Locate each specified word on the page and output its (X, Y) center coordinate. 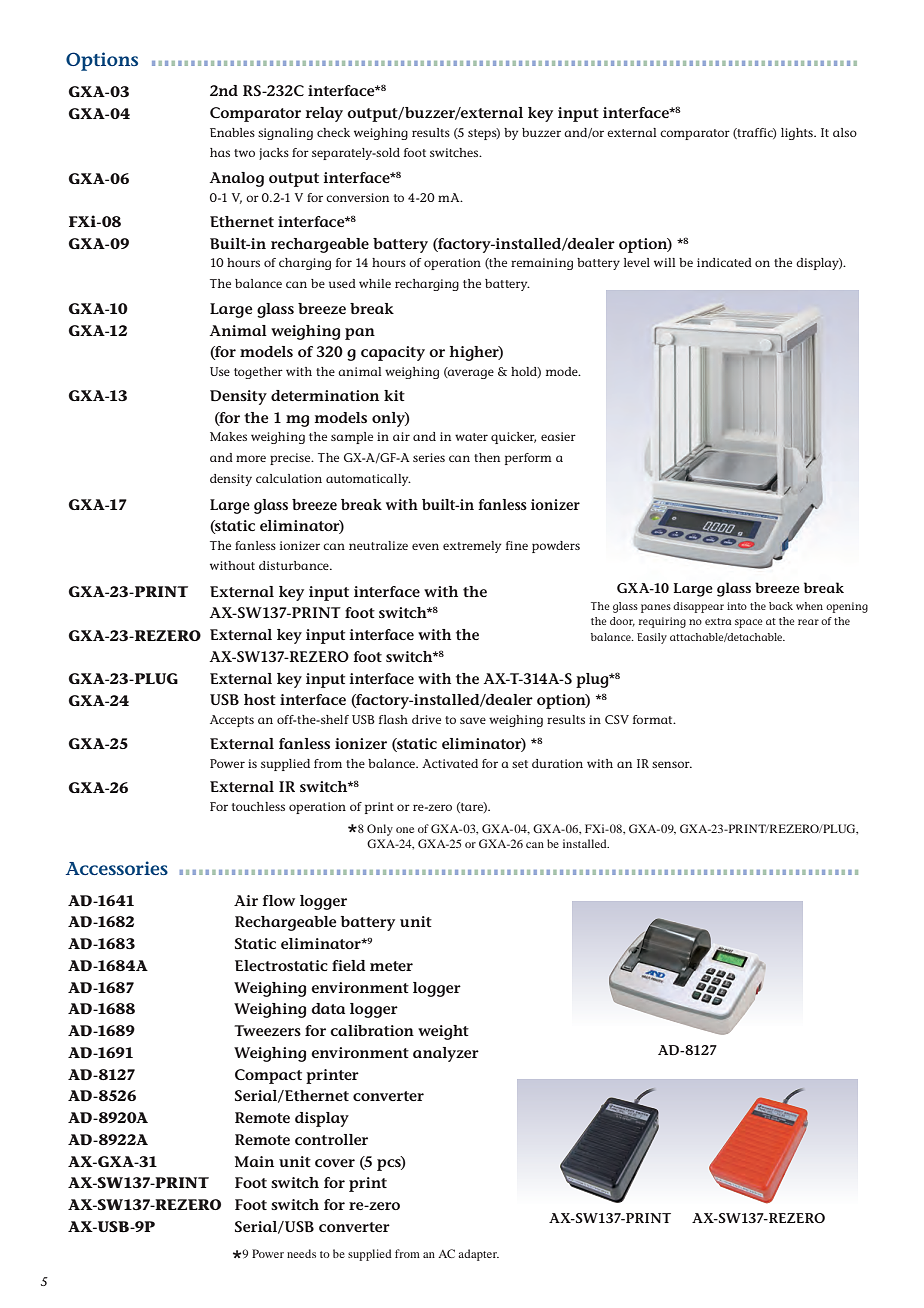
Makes (228, 436)
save (473, 720)
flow (279, 900)
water (471, 437)
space (749, 623)
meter (391, 966)
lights (798, 134)
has (220, 152)
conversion (357, 197)
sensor (672, 764)
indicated (724, 262)
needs (301, 1253)
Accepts (232, 721)
